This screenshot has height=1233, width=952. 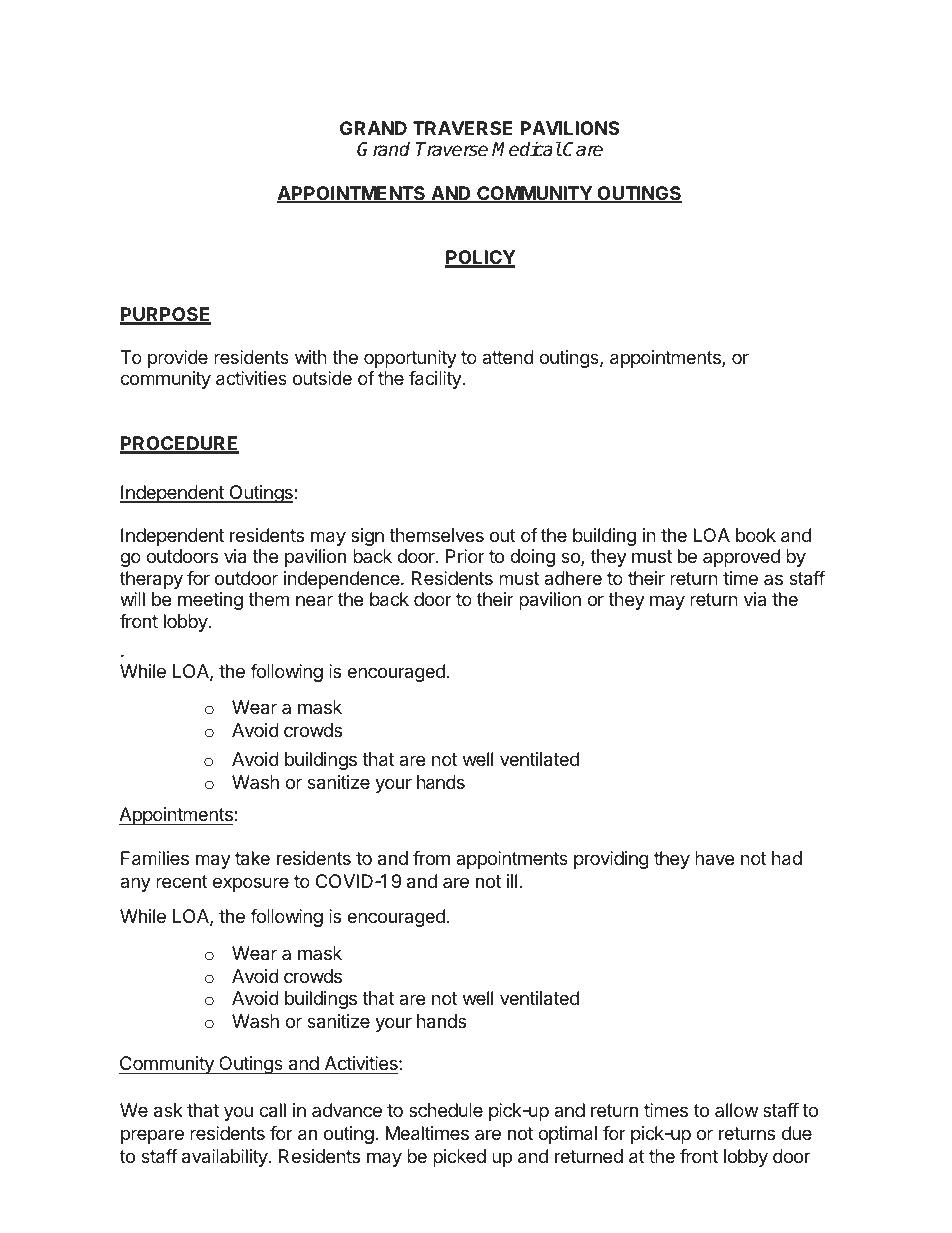 I want to click on Care, so click(x=583, y=149).
